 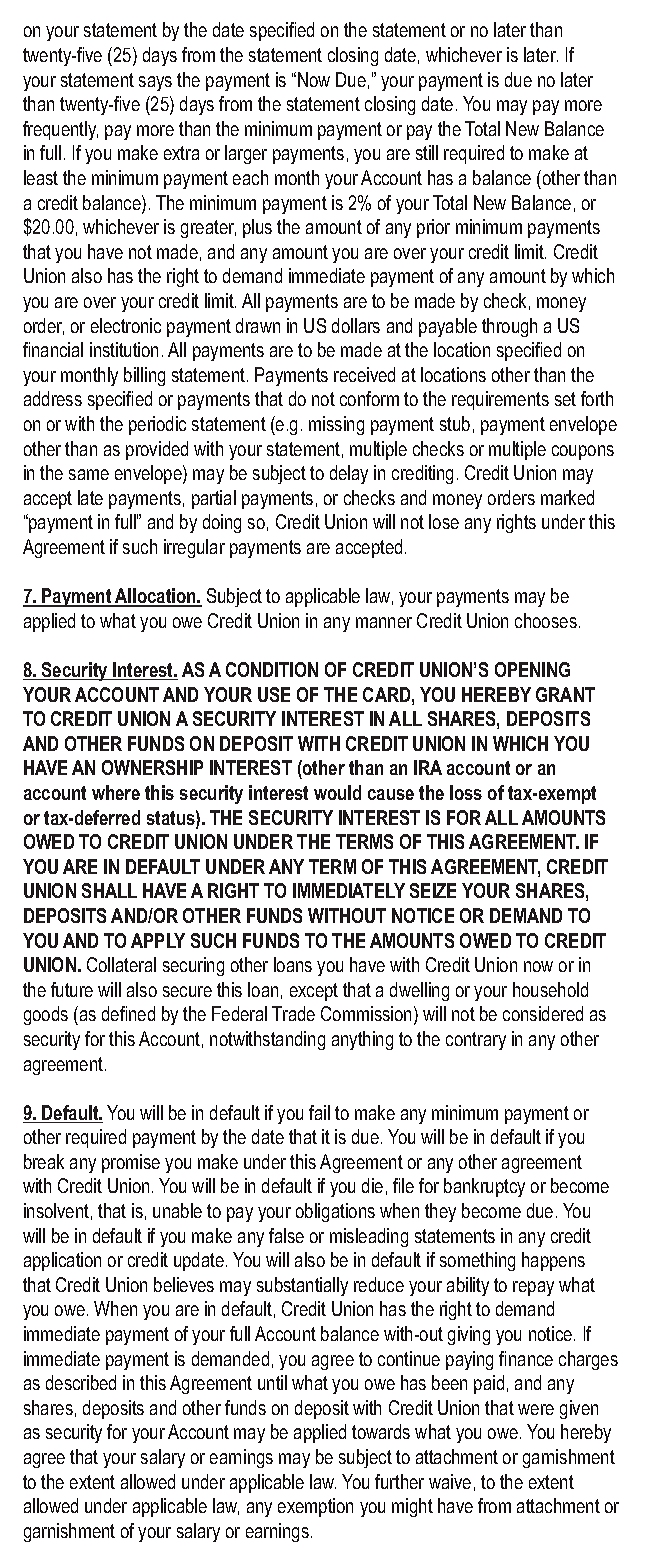 What do you see at coordinates (427, 152) in the document?
I see `still` at bounding box center [427, 152].
